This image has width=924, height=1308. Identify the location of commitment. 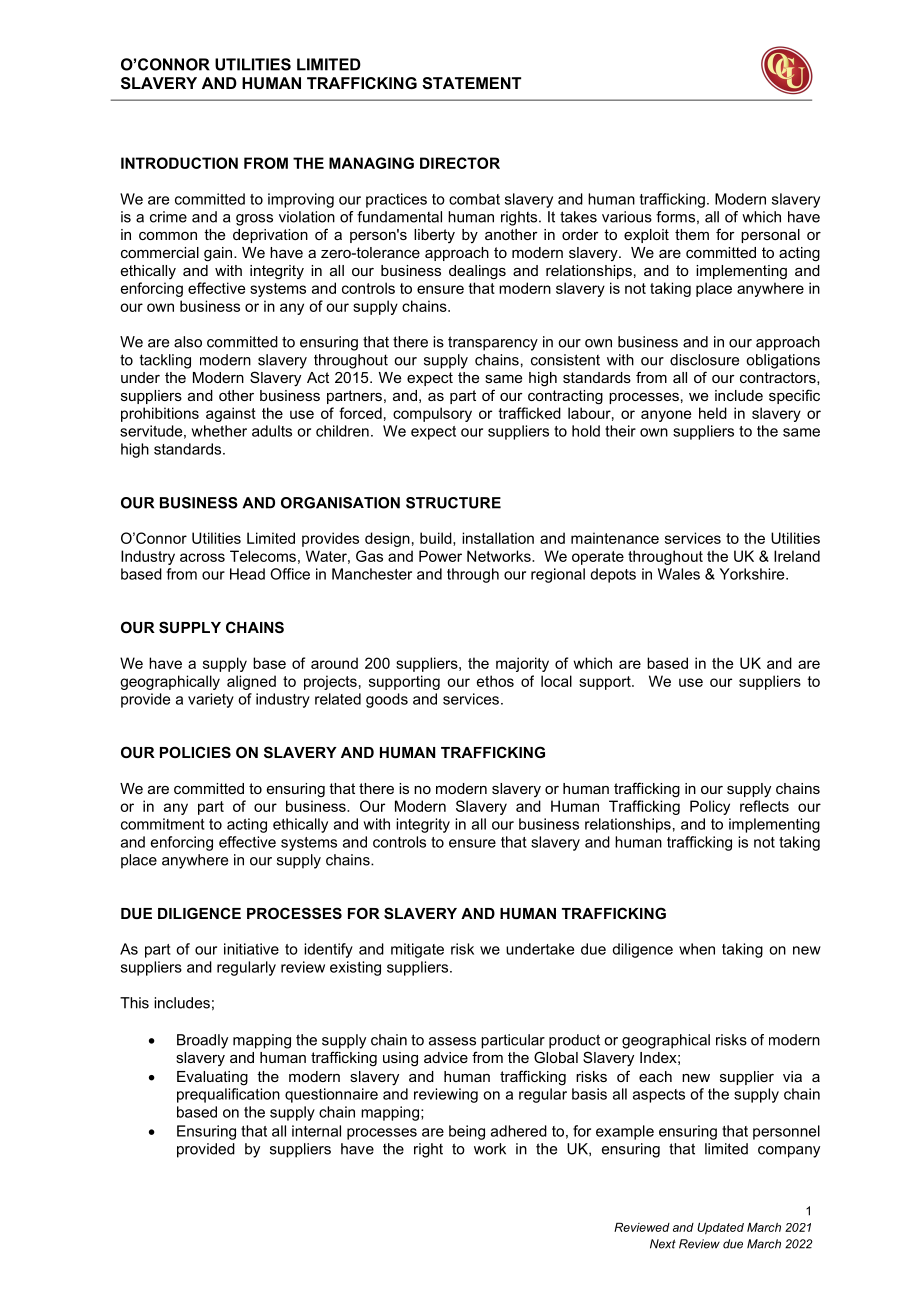
(163, 824).
